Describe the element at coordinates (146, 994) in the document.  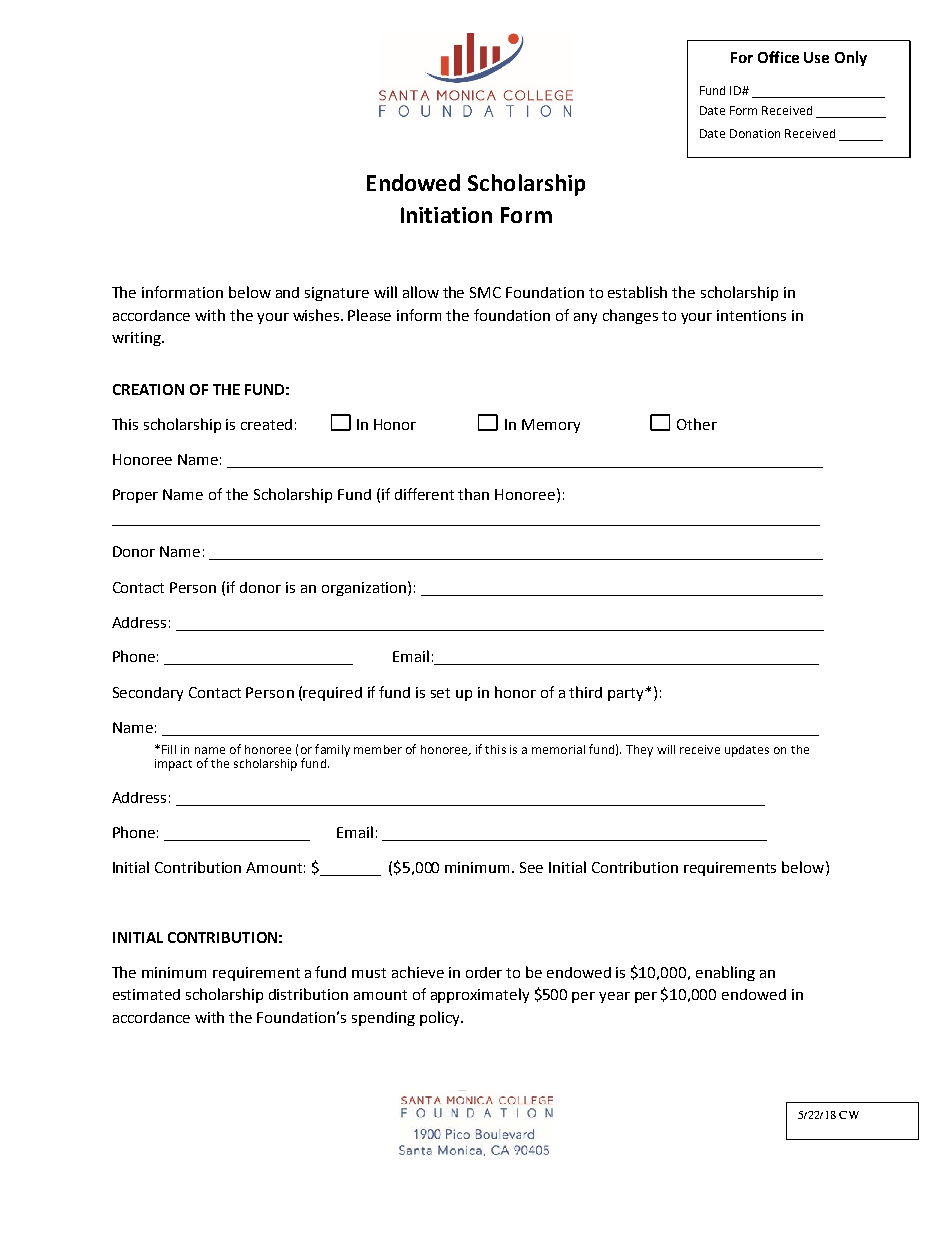
I see `estimated` at that location.
